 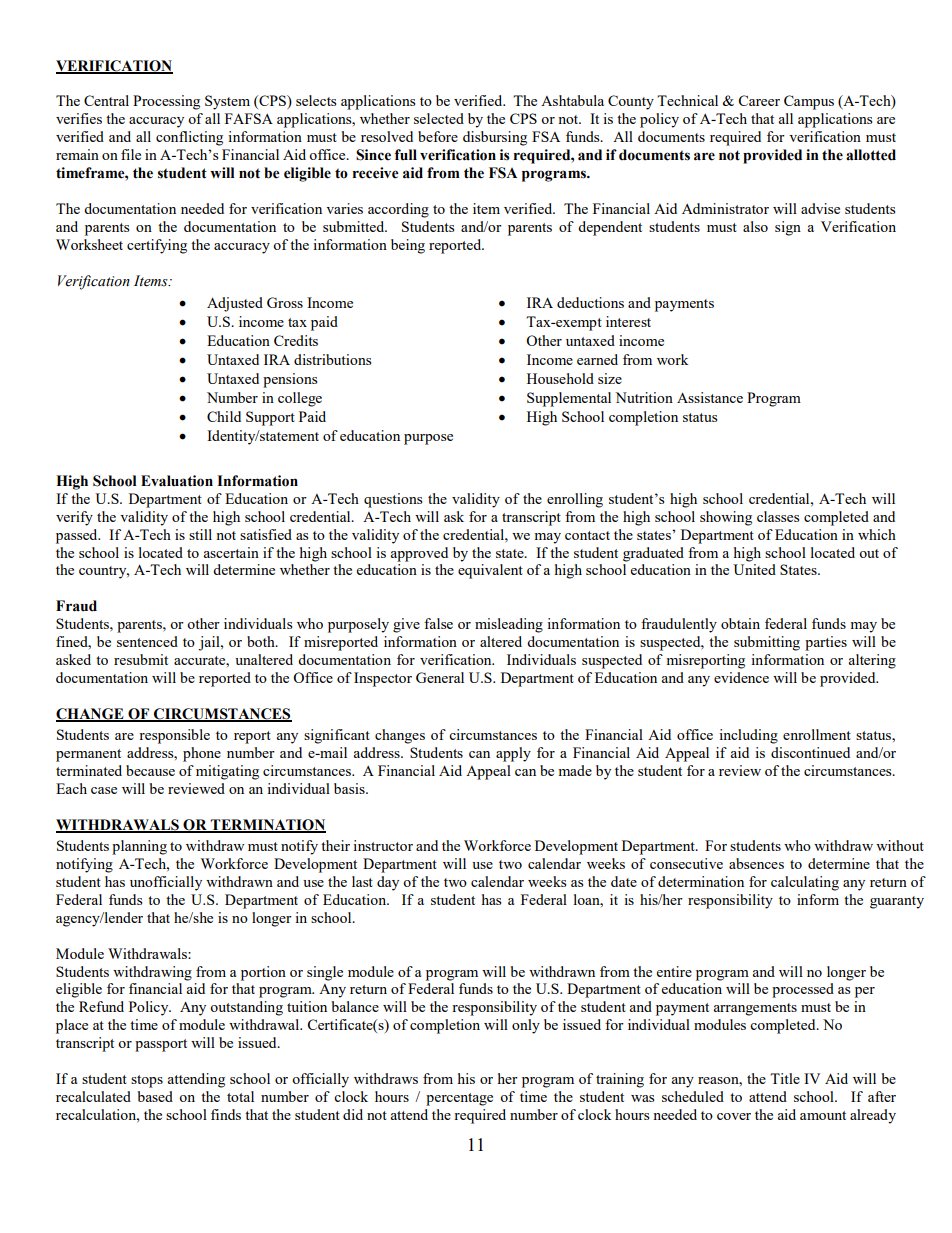 What do you see at coordinates (809, 102) in the screenshot?
I see `Campus` at bounding box center [809, 102].
